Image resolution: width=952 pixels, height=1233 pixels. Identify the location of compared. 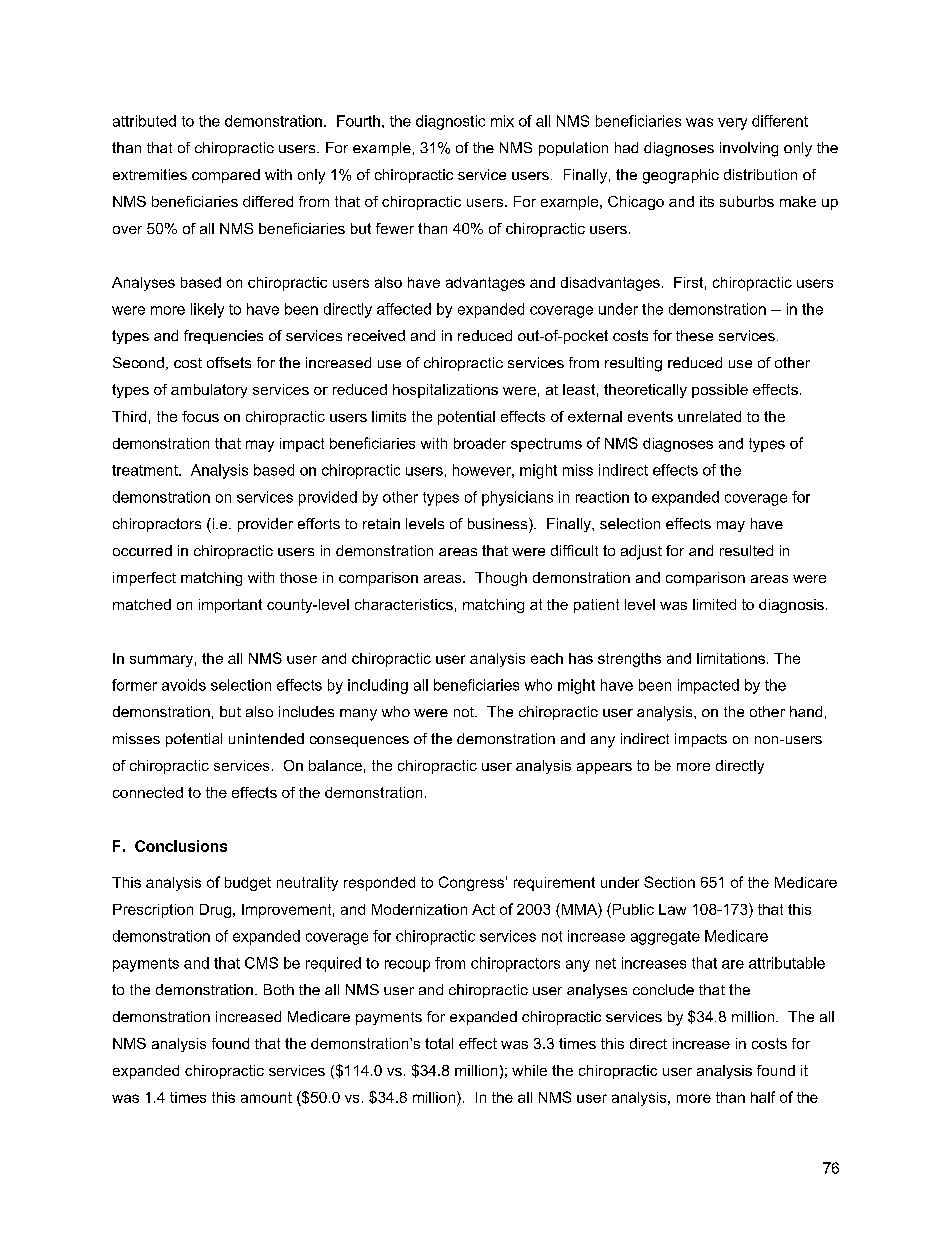
(226, 176).
